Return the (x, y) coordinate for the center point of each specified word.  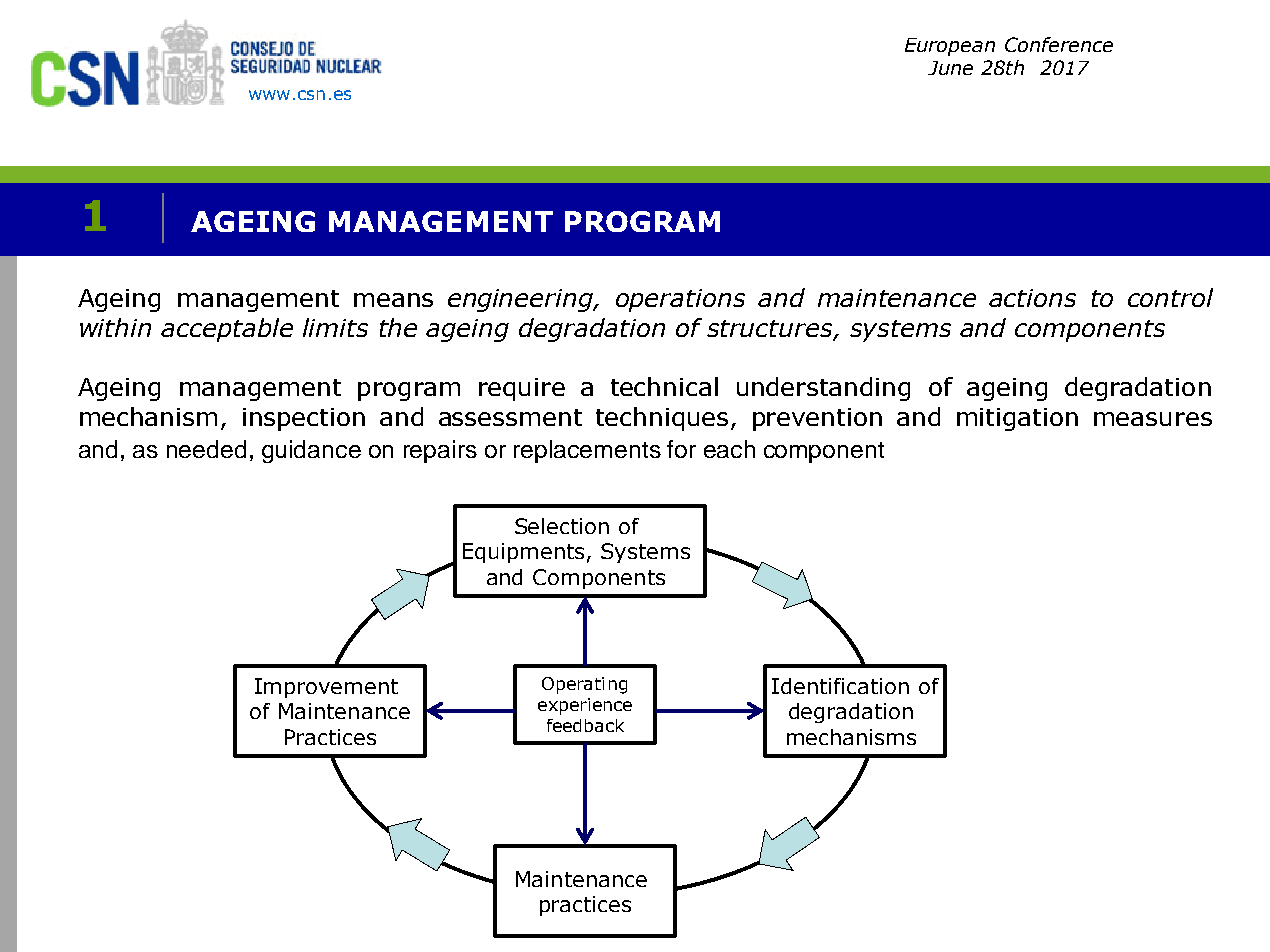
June (950, 68)
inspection (304, 419)
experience (585, 706)
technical (664, 386)
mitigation (1017, 419)
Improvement (326, 688)
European (950, 47)
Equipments (523, 553)
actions (1032, 298)
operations (680, 300)
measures (1153, 419)
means (393, 300)
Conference (1059, 44)
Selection (562, 526)
